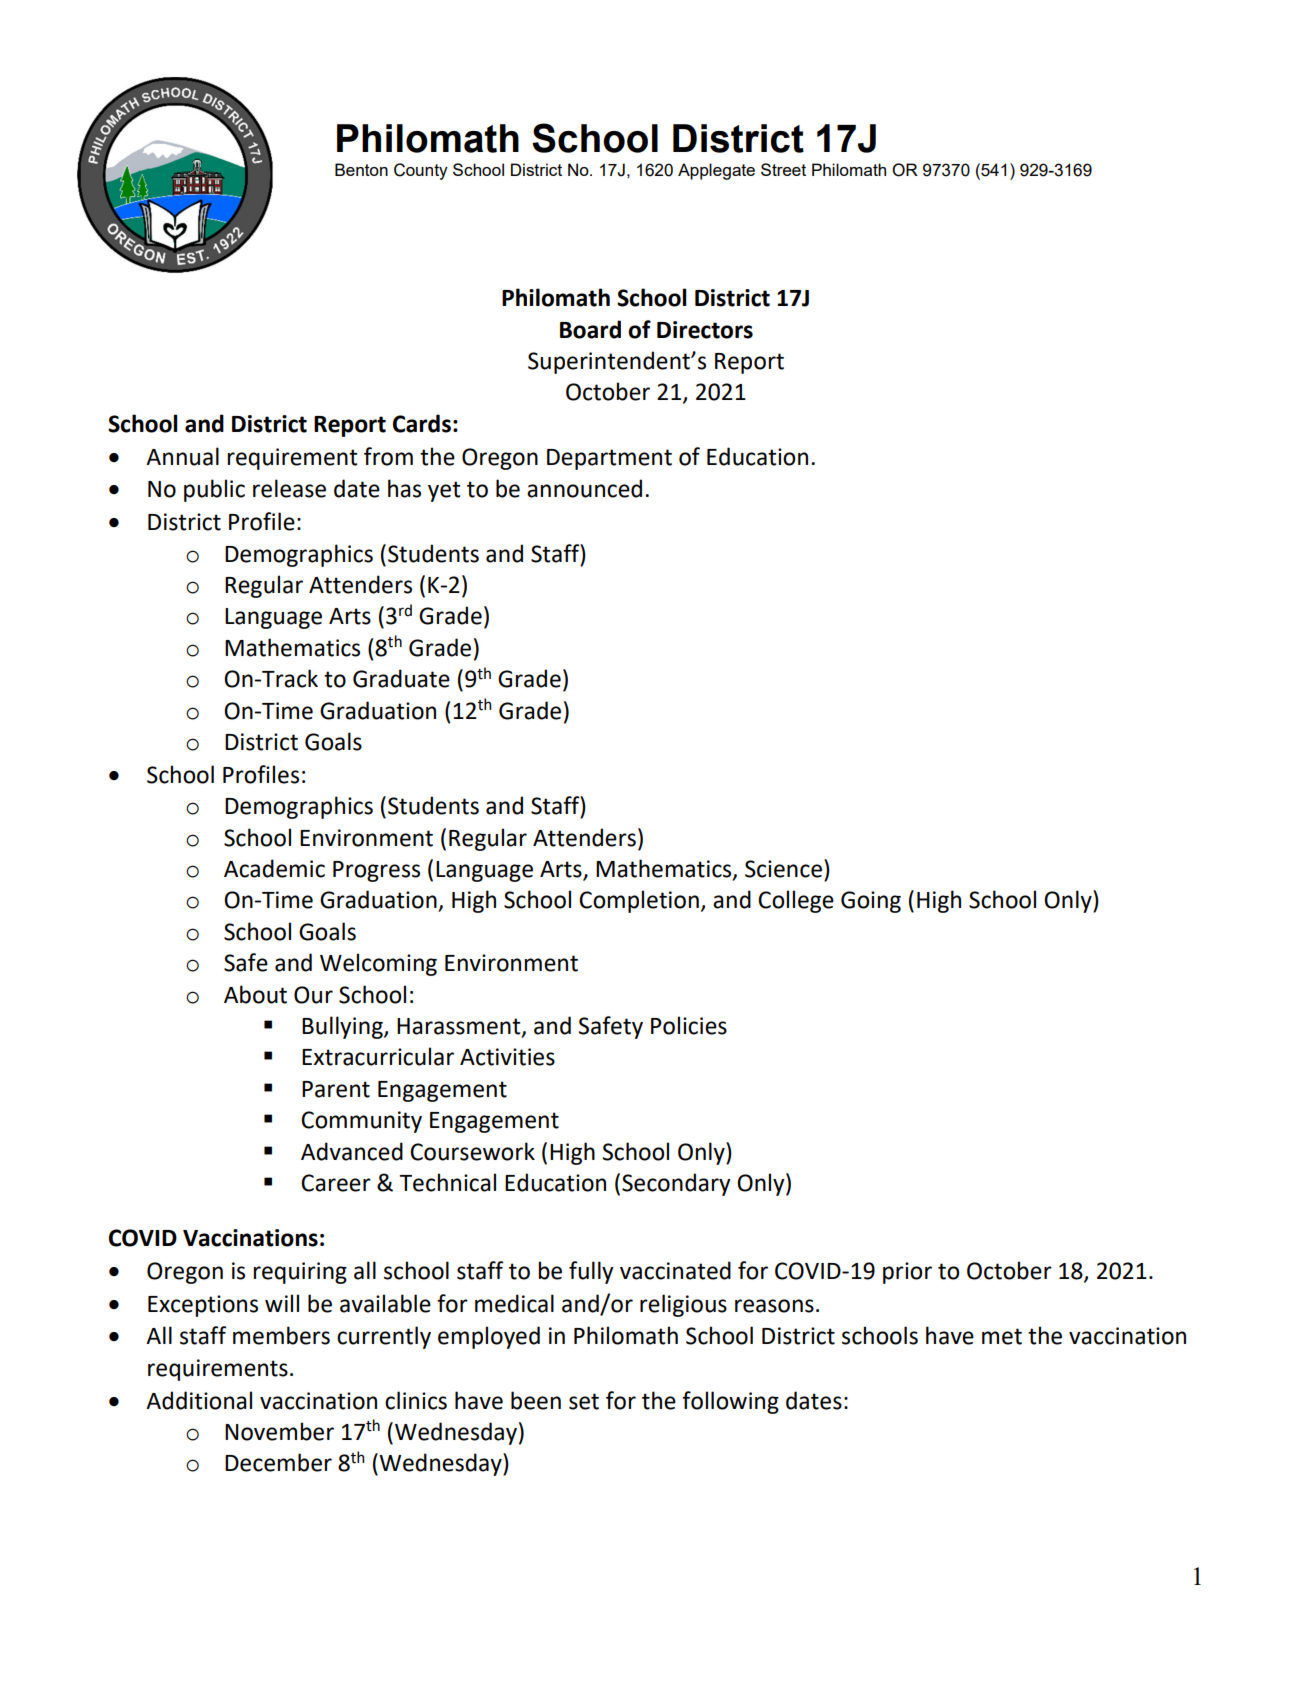 This screenshot has height=1698, width=1312. Describe the element at coordinates (639, 901) in the screenshot. I see `Completion` at that location.
